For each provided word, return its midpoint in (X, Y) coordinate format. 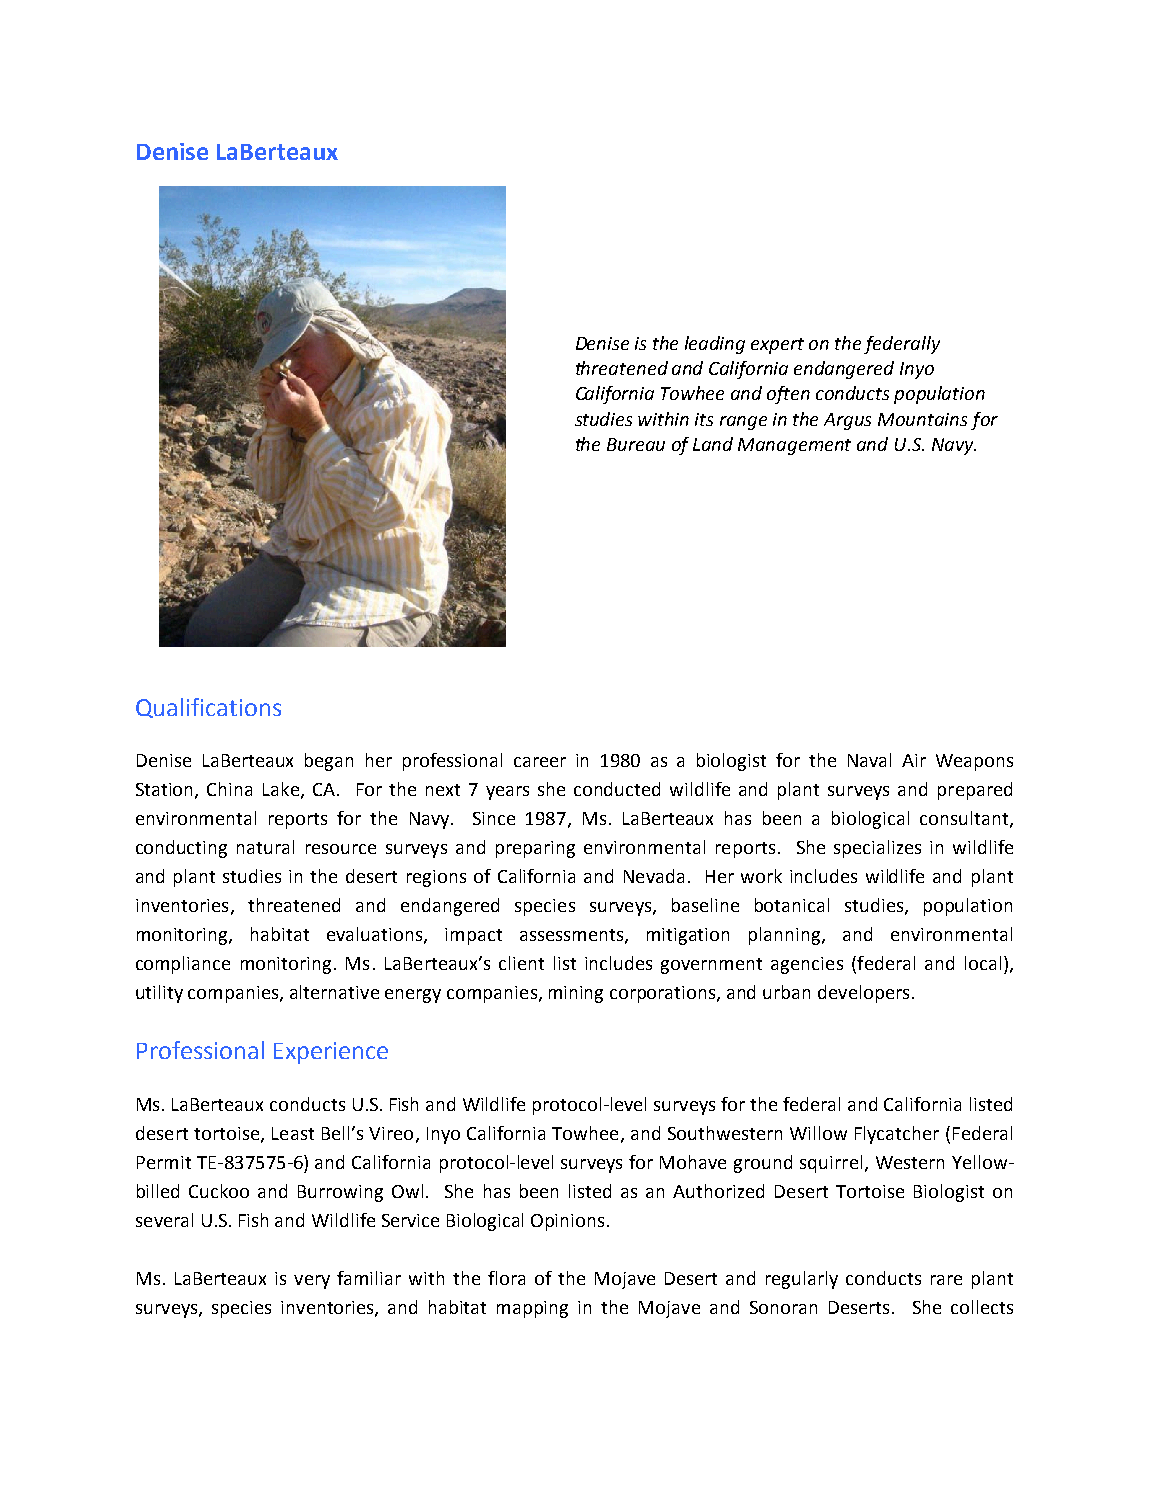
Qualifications (208, 708)
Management (794, 446)
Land (713, 444)
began (329, 762)
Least (293, 1133)
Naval (869, 760)
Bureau (636, 444)
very (312, 1282)
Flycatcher (897, 1135)
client (521, 963)
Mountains (922, 419)
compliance (183, 965)
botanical (792, 905)
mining (576, 994)
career (540, 762)
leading (715, 345)
